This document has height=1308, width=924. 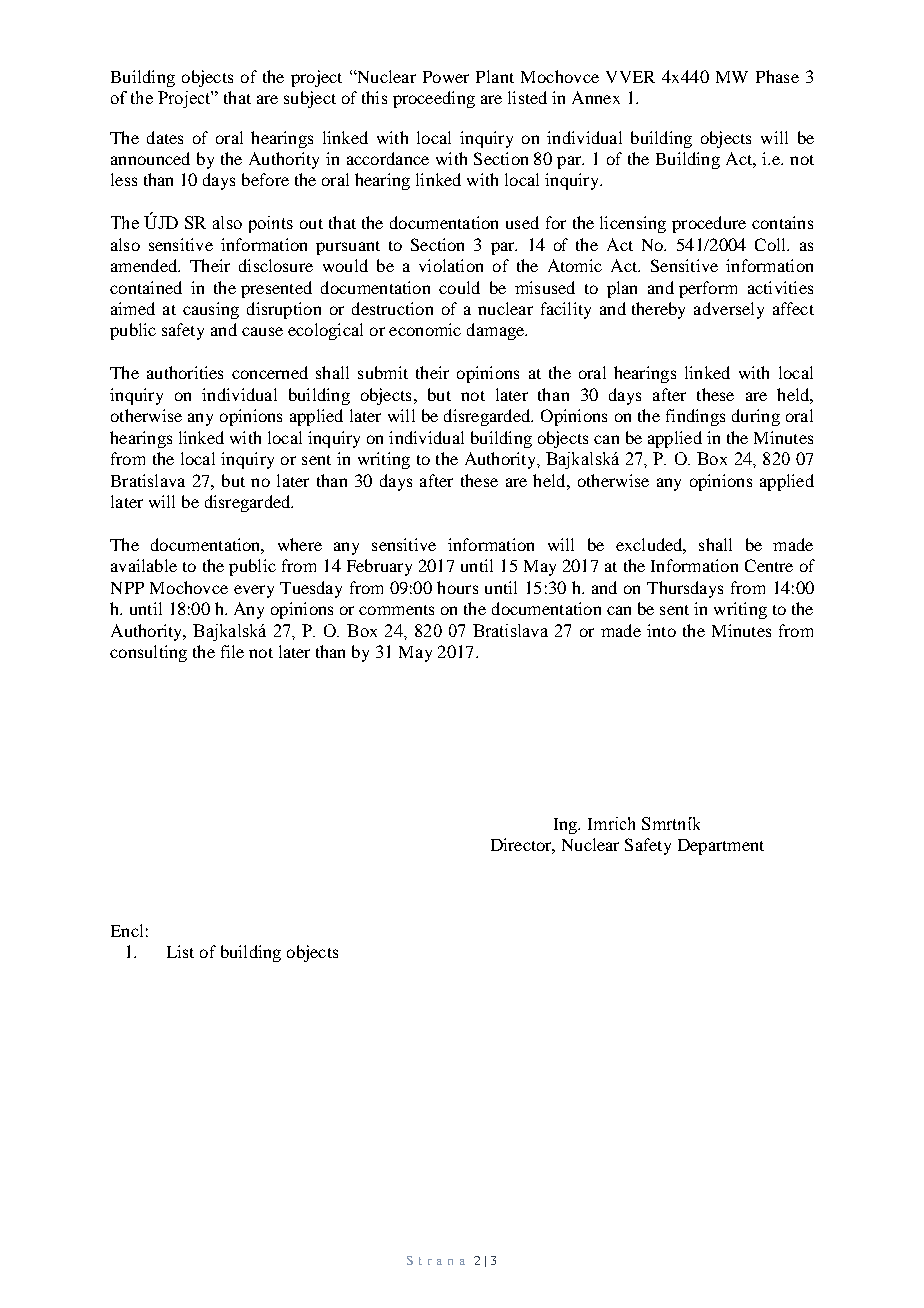 I want to click on hours, so click(x=457, y=587).
